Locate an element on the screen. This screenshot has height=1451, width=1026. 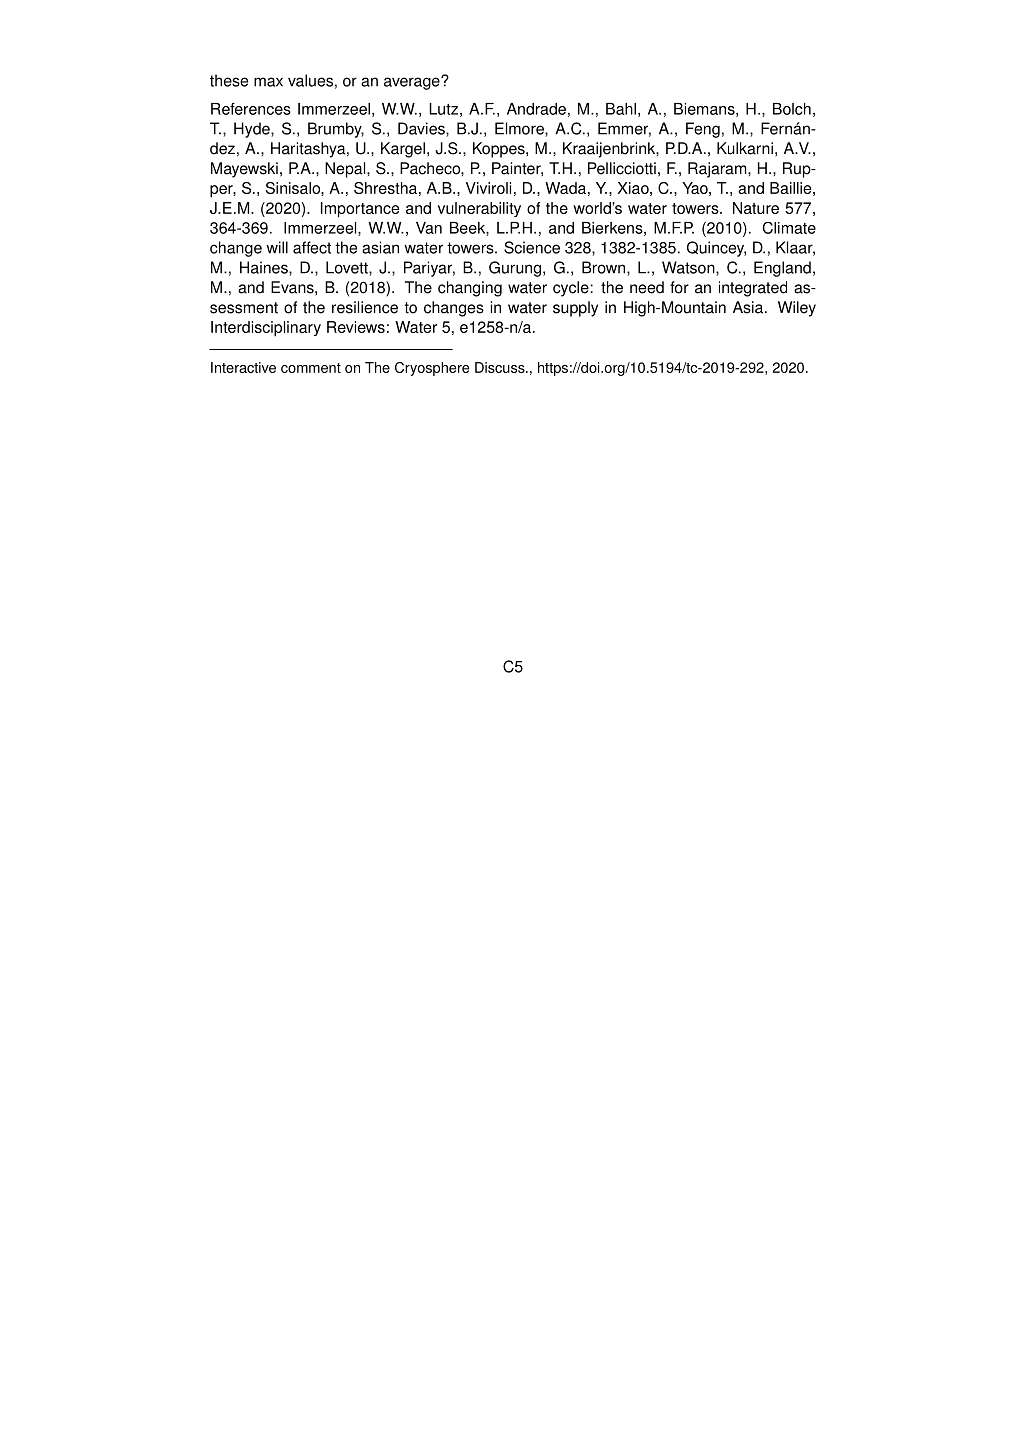
Kulkarni is located at coordinates (745, 148).
